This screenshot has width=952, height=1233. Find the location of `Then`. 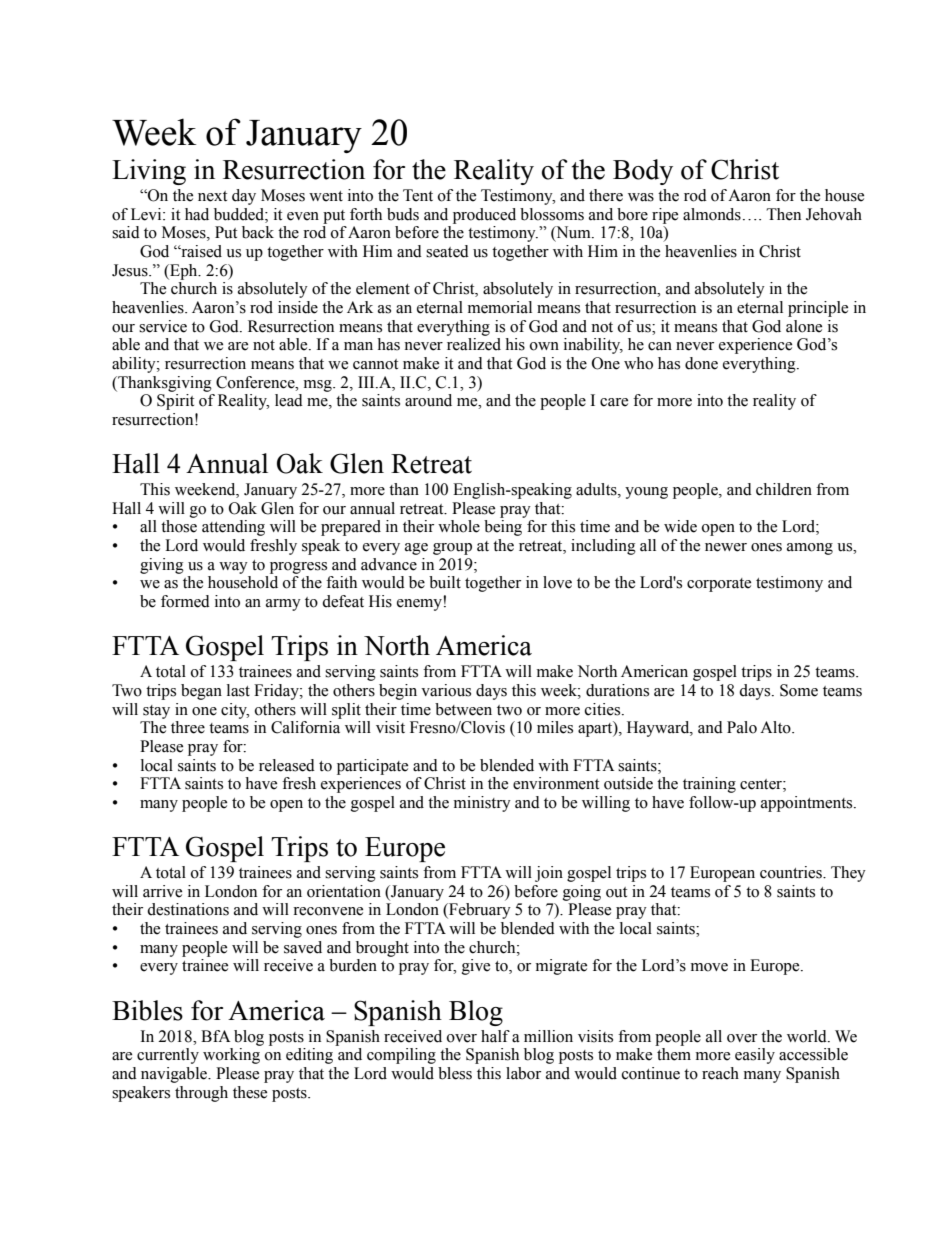

Then is located at coordinates (784, 214).
